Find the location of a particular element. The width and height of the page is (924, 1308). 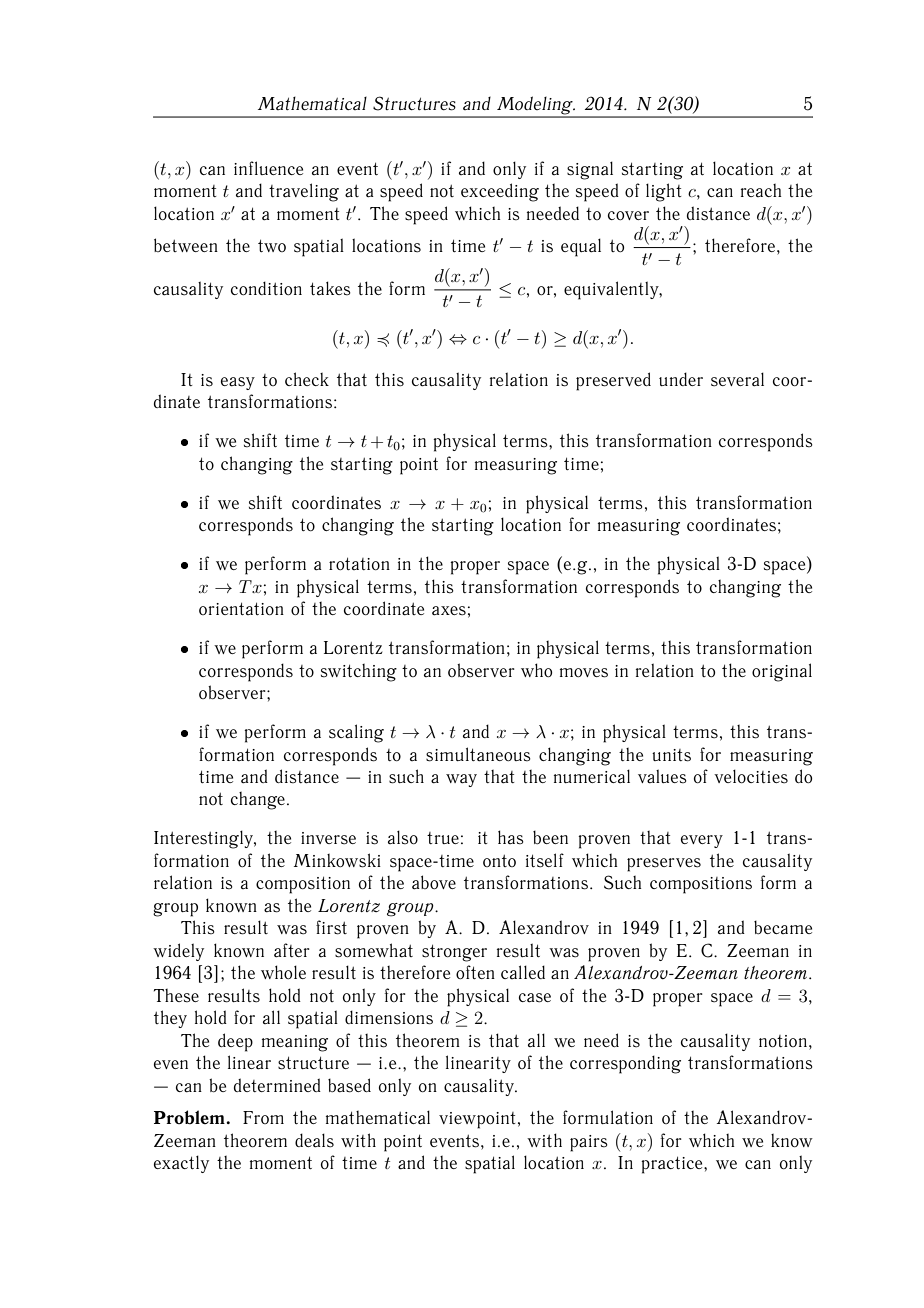

preserved is located at coordinates (613, 381).
